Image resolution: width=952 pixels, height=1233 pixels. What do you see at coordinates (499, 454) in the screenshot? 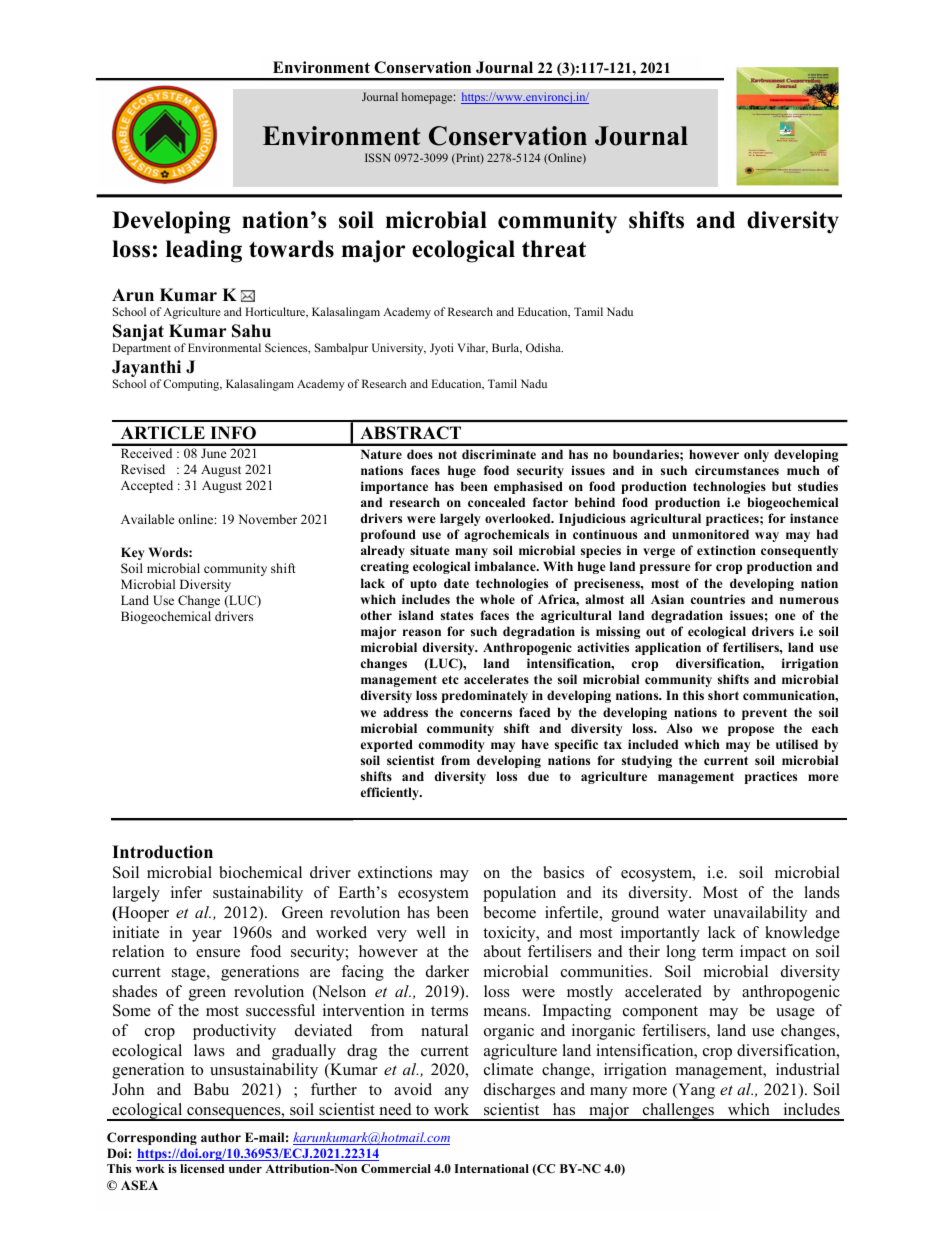
I see `discriminate` at bounding box center [499, 454].
